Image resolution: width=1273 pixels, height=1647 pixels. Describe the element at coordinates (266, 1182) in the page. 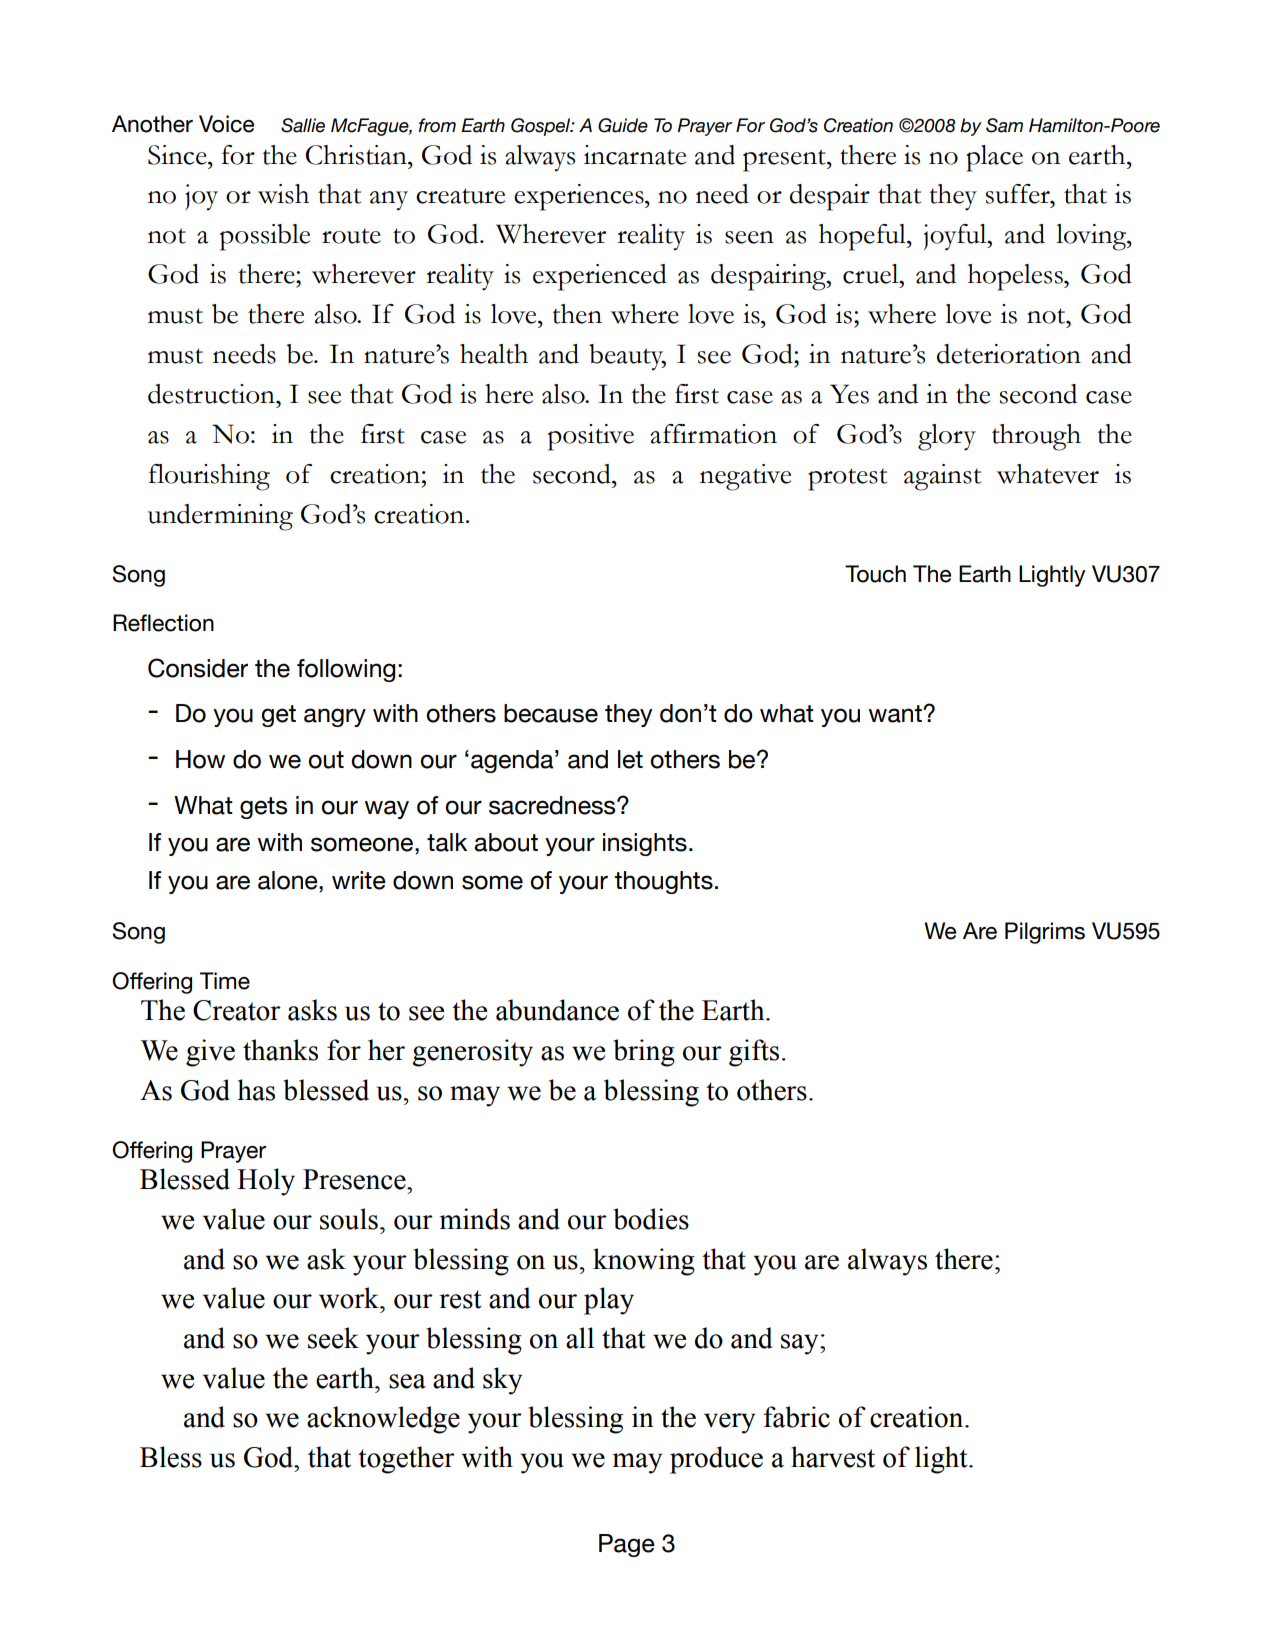

I see `Holy` at that location.
